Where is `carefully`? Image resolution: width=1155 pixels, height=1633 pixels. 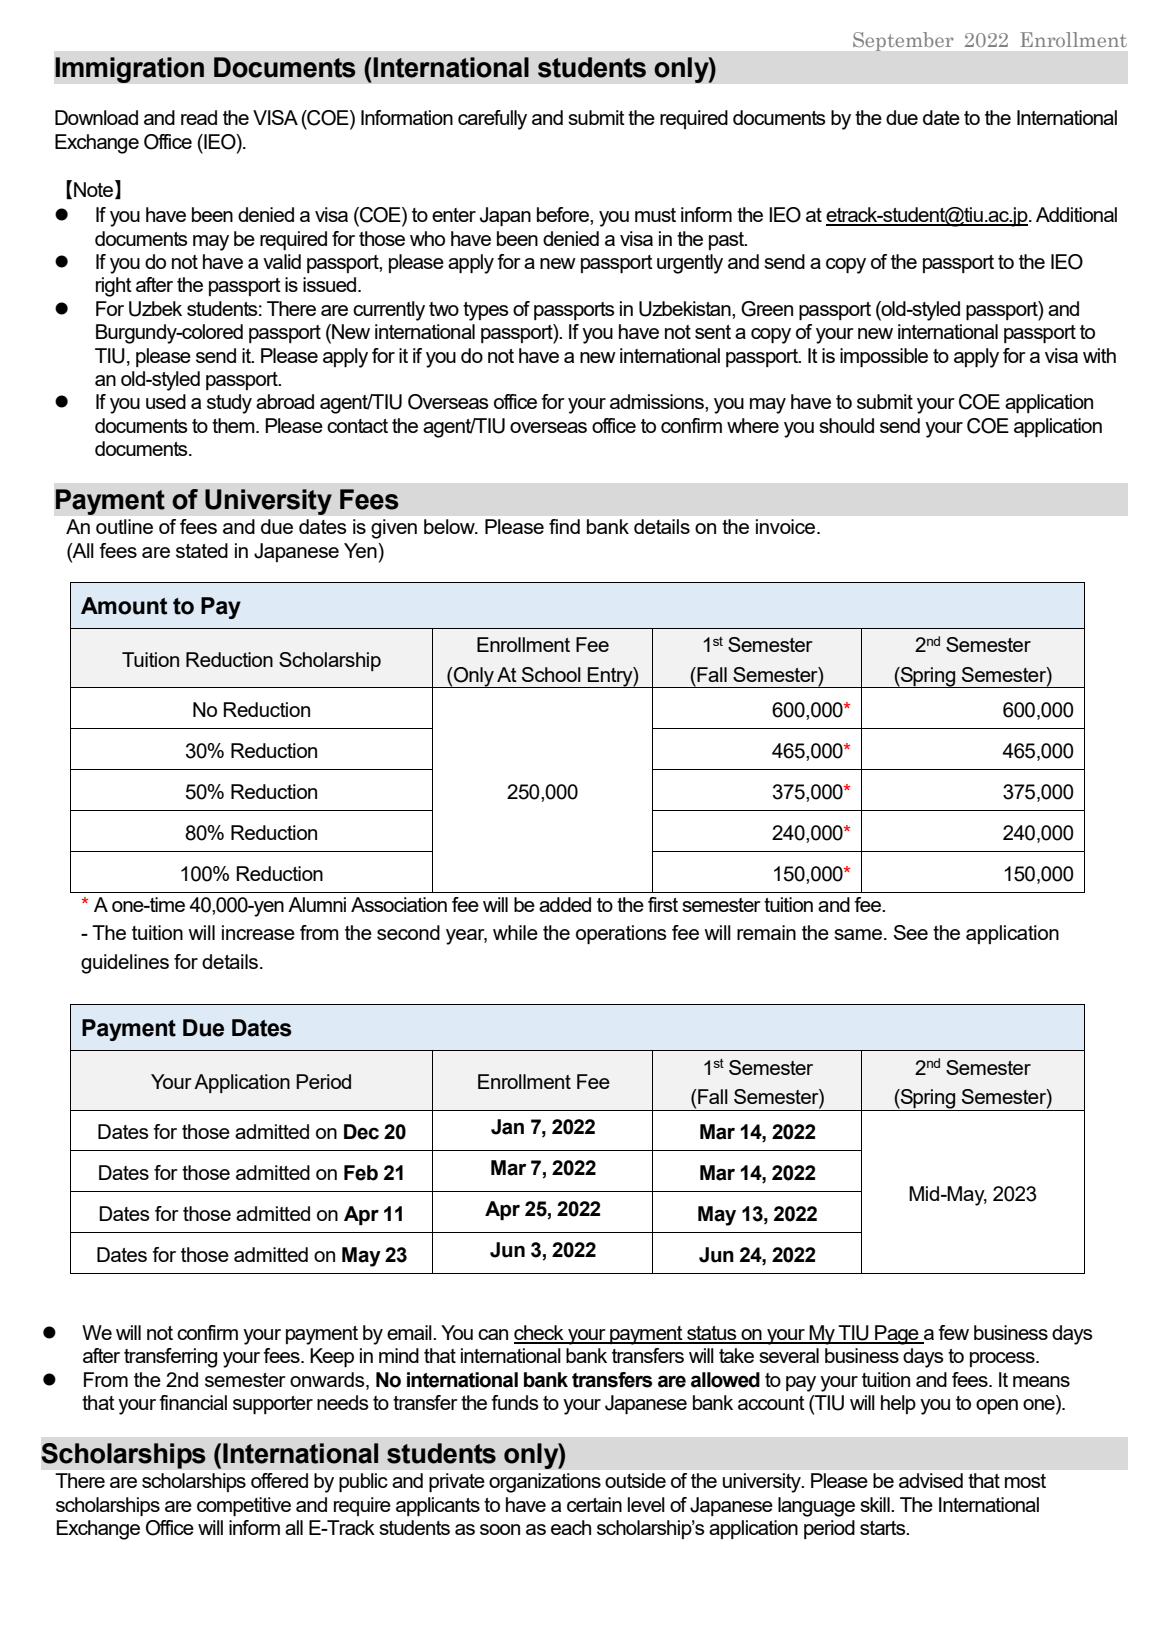
carefully is located at coordinates (492, 120).
